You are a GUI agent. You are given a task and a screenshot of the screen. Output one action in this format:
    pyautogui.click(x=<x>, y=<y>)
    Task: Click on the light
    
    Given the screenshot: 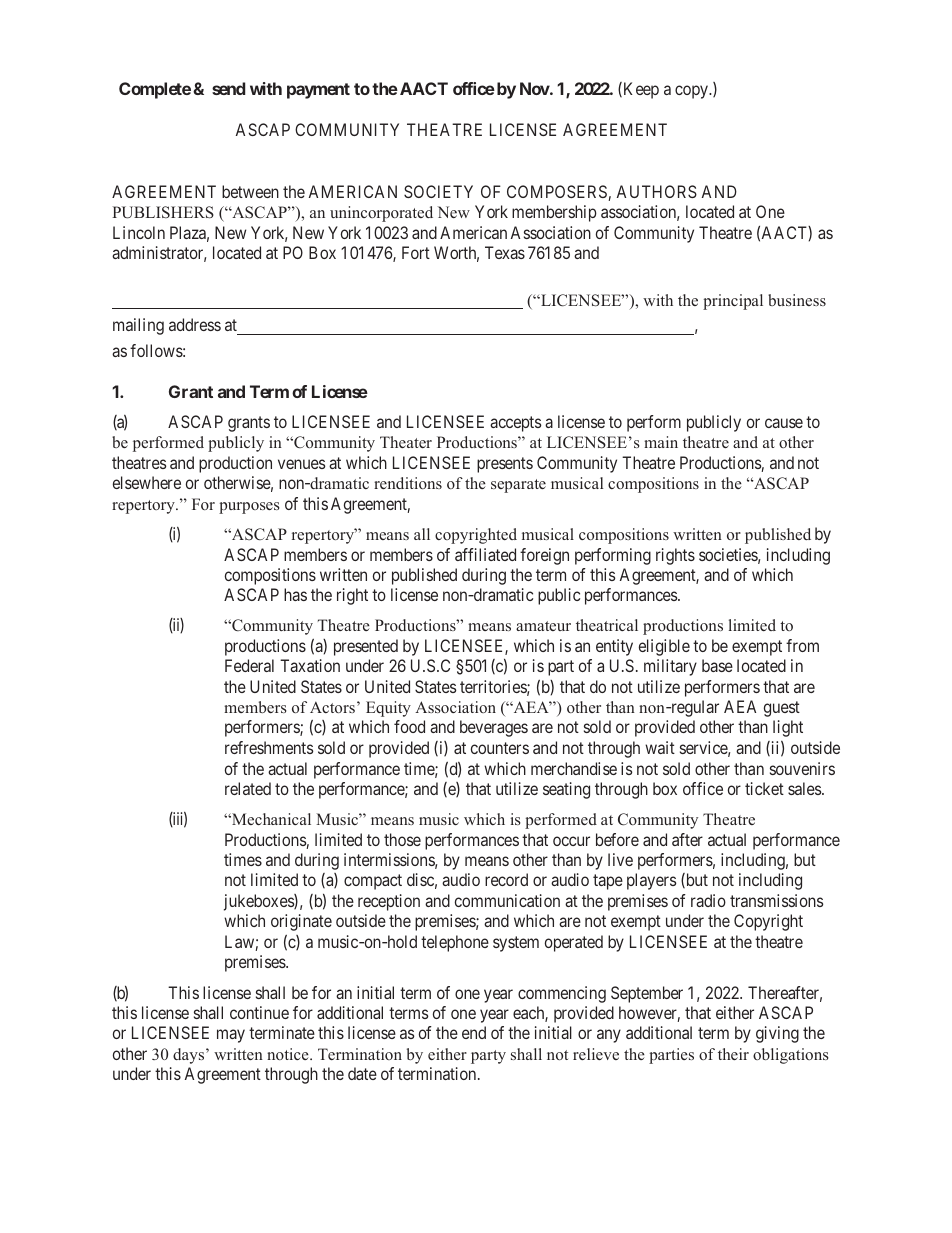 What is the action you would take?
    pyautogui.click(x=788, y=728)
